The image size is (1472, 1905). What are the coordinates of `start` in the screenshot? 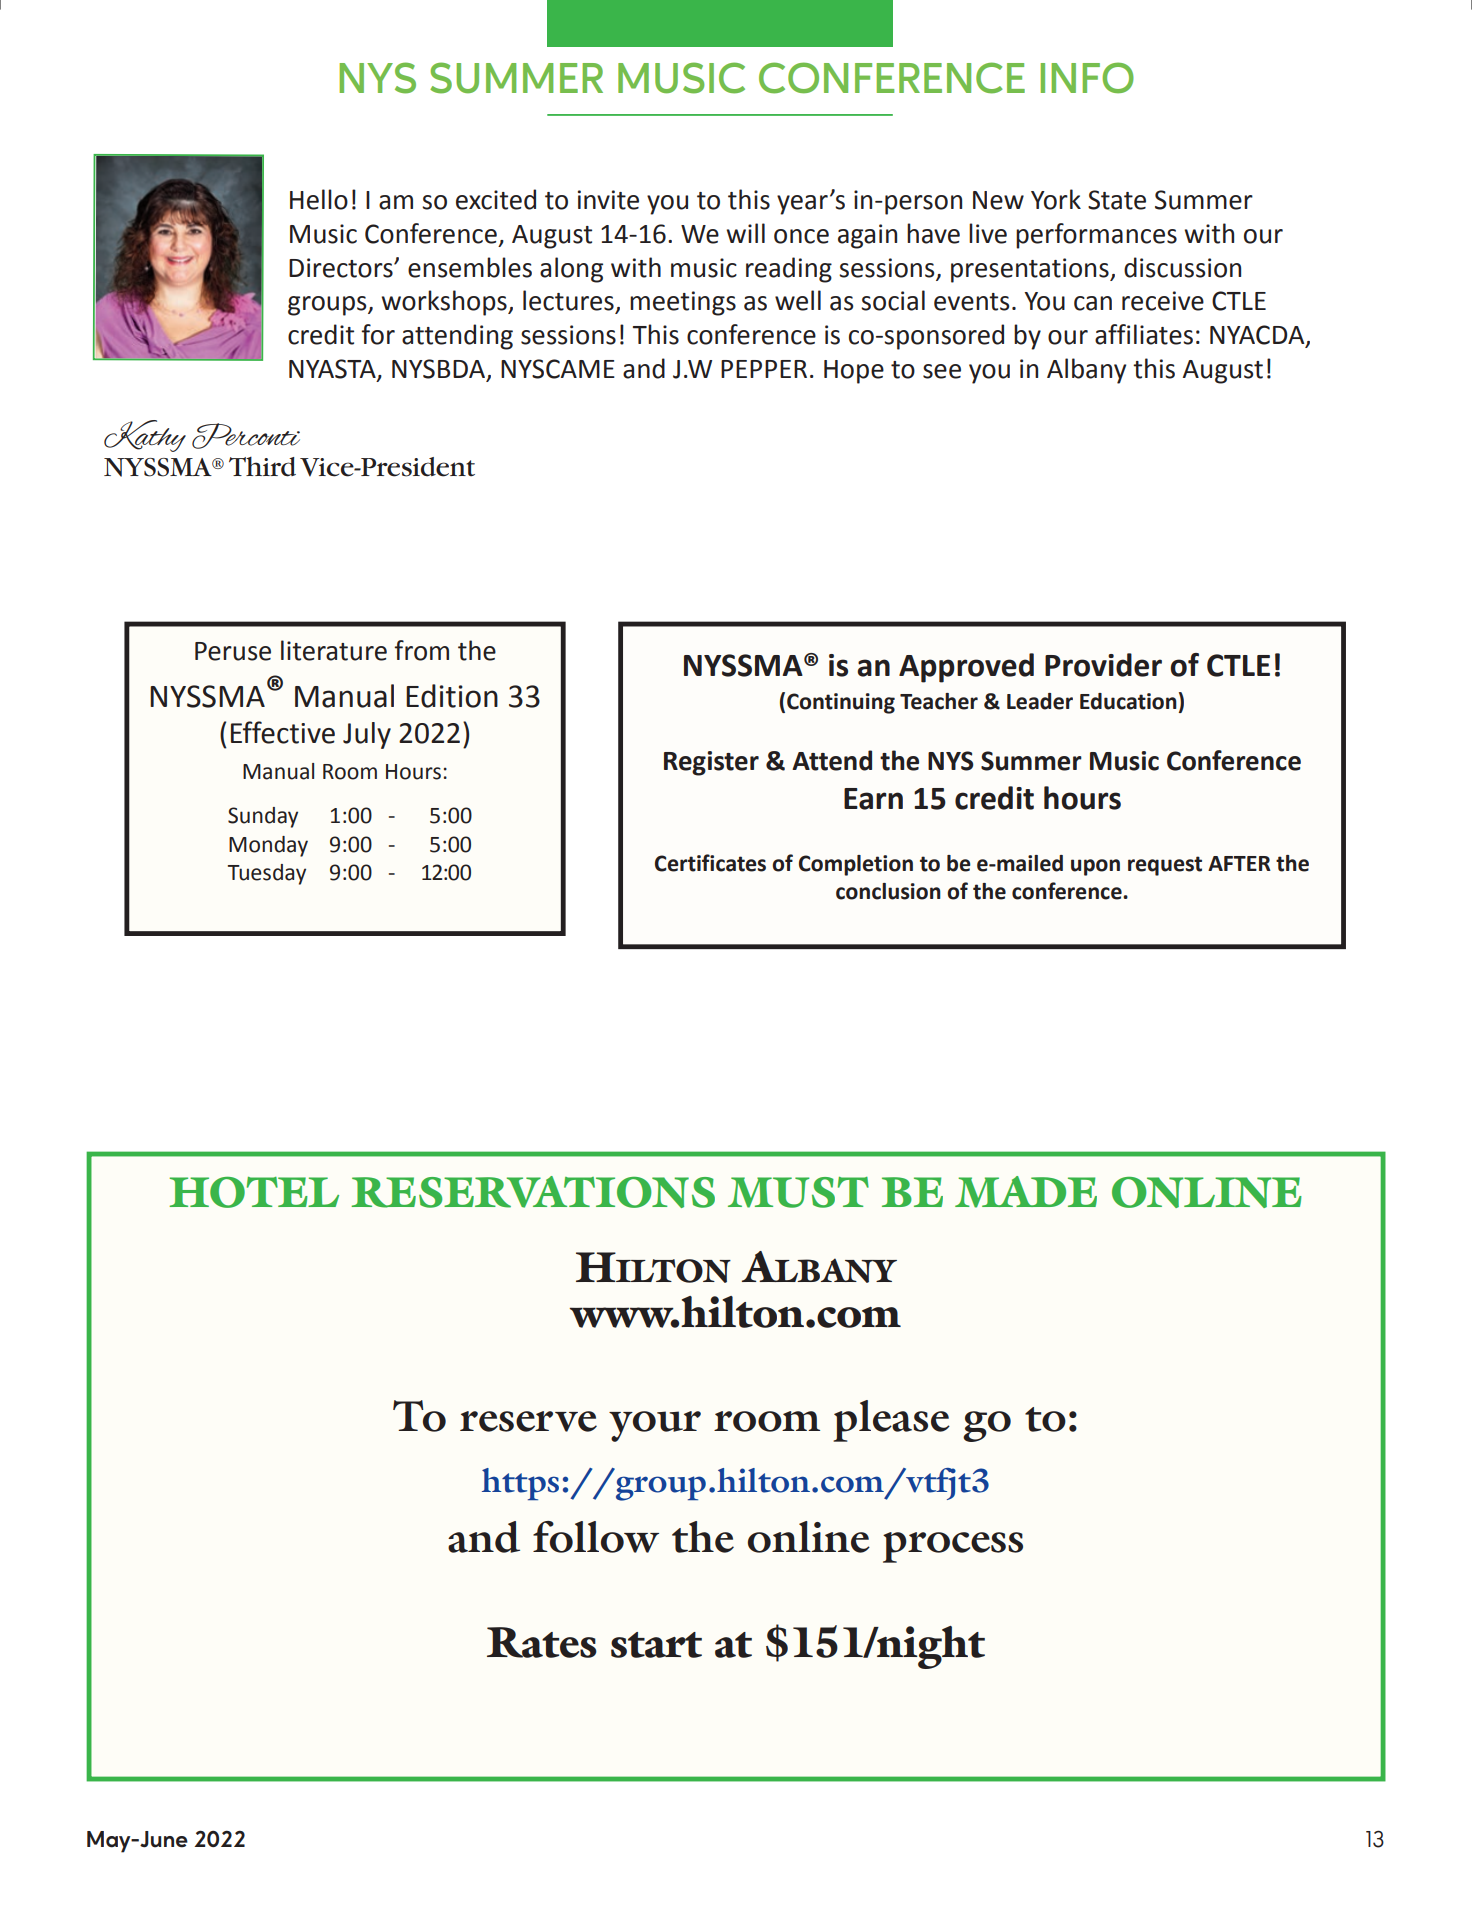 It's located at (656, 1645).
